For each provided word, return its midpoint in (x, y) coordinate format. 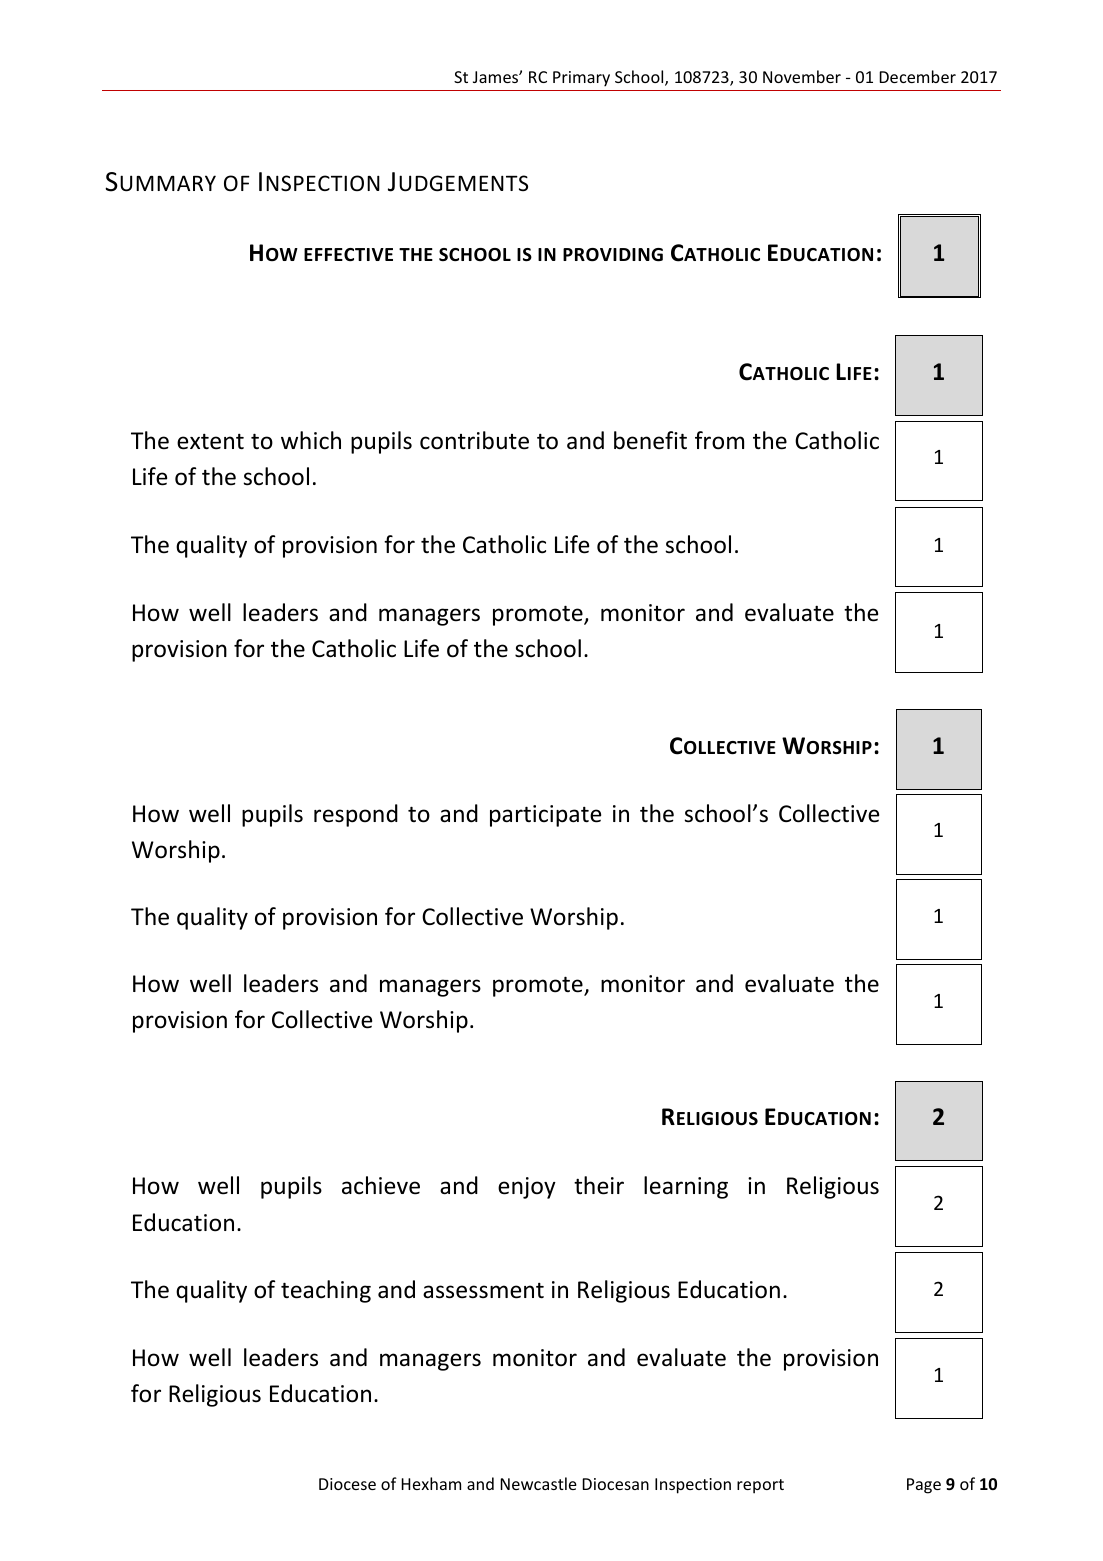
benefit (650, 440)
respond (356, 815)
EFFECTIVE (348, 254)
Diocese (347, 1484)
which (311, 440)
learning (686, 1187)
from (719, 440)
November (802, 76)
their (599, 1185)
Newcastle (538, 1483)
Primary (581, 79)
